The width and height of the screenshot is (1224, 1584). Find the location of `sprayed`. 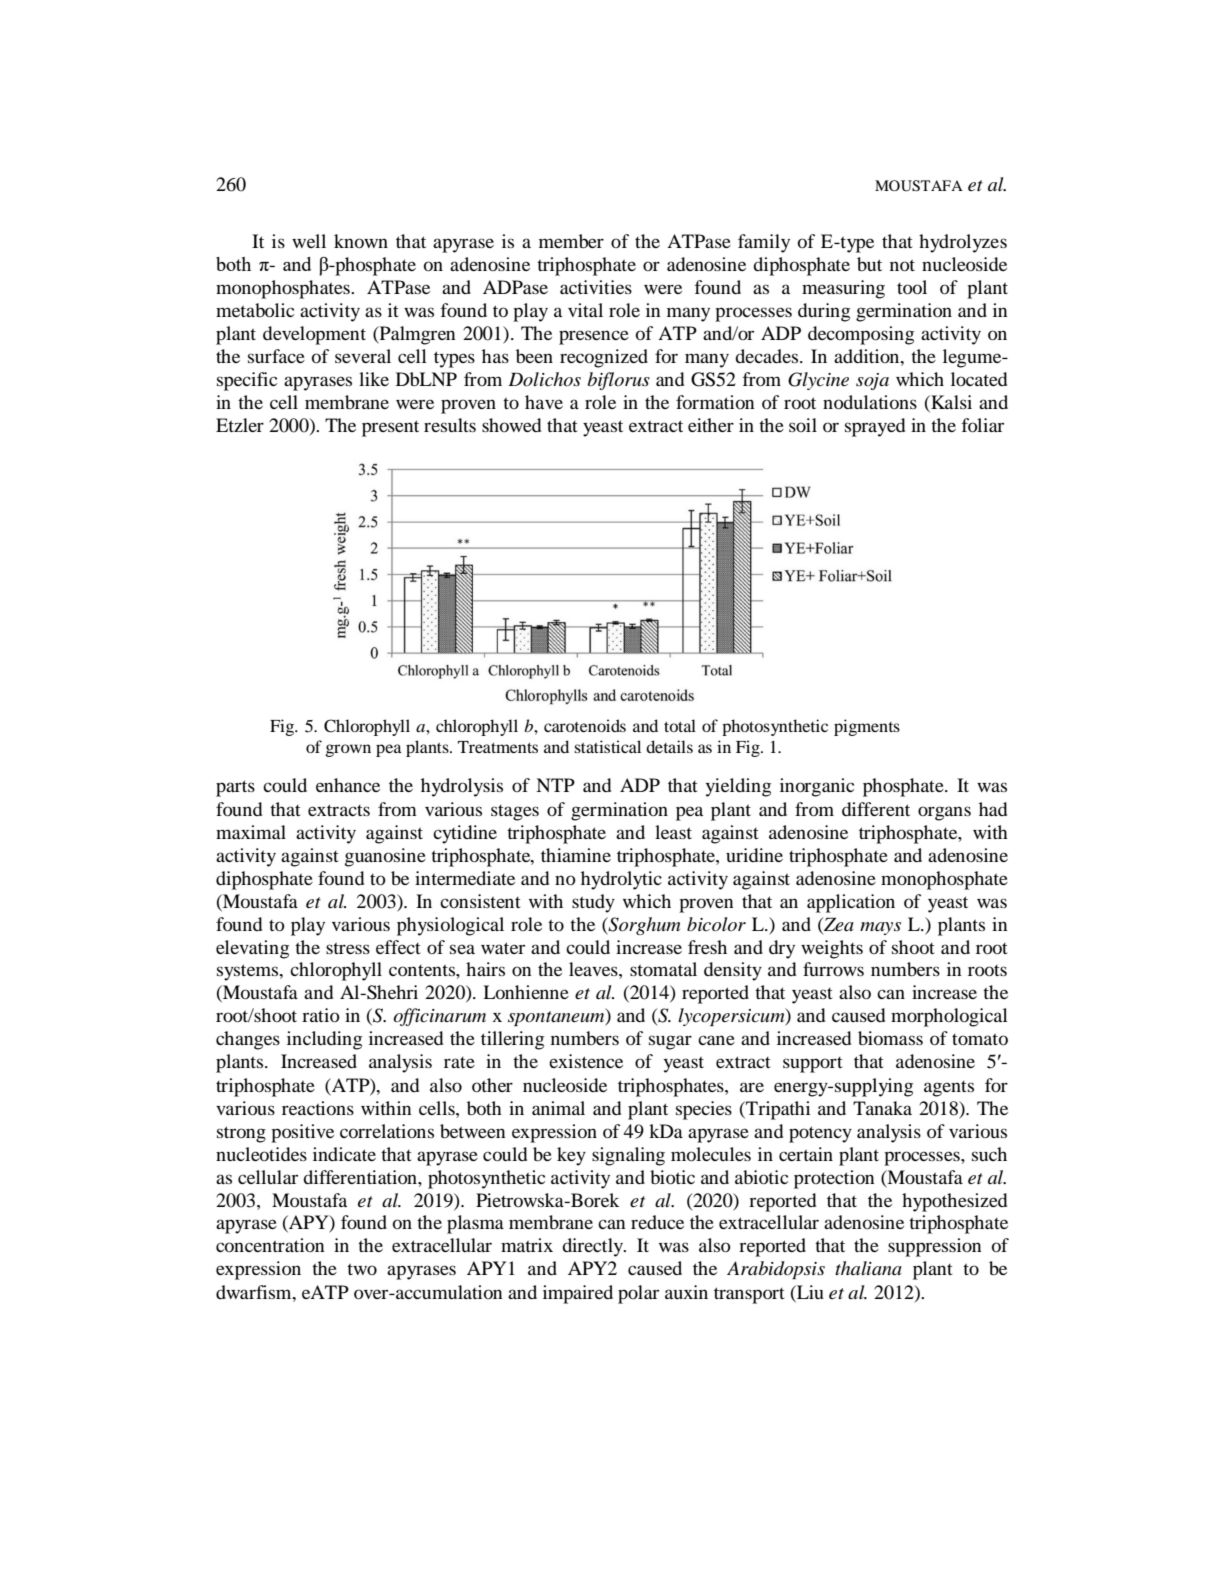

sprayed is located at coordinates (875, 427).
